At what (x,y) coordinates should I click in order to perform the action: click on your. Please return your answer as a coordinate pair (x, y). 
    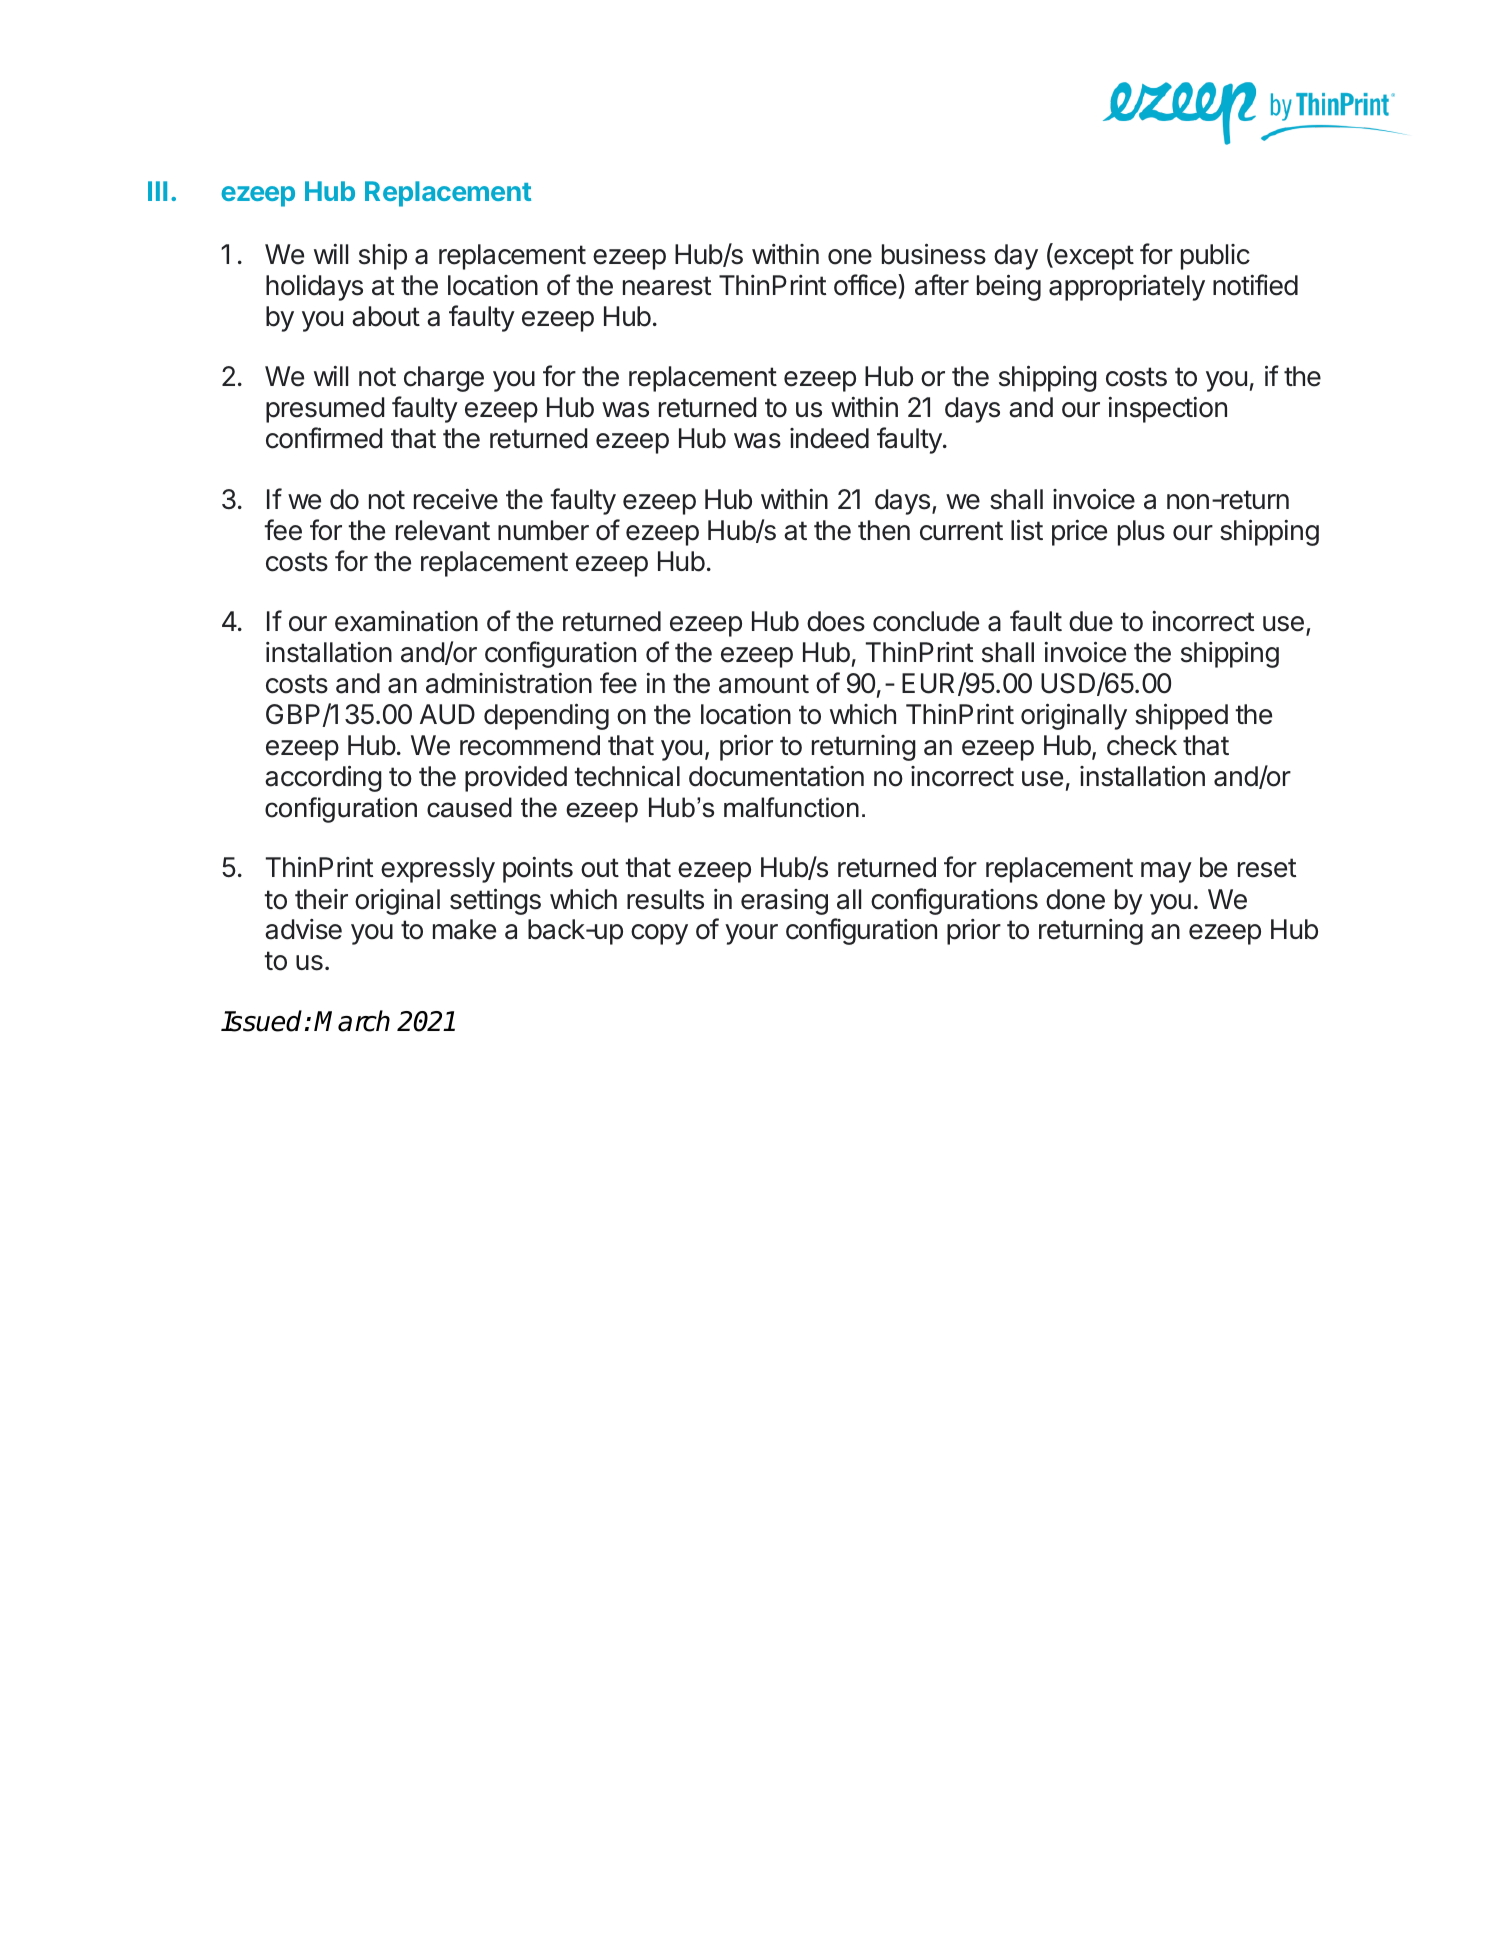
    Looking at the image, I should click on (751, 934).
